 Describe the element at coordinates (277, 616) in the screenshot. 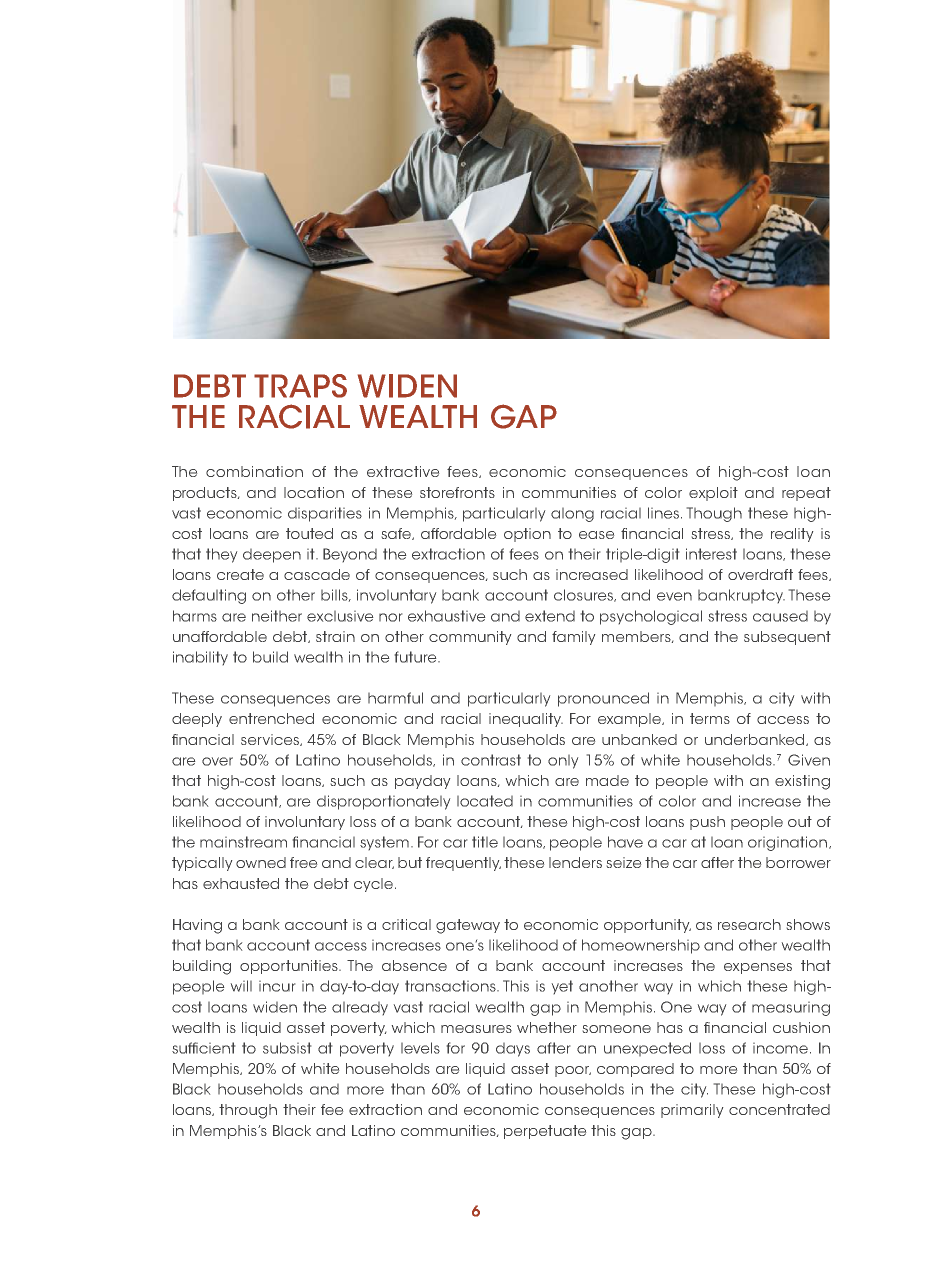

I see `neither` at that location.
